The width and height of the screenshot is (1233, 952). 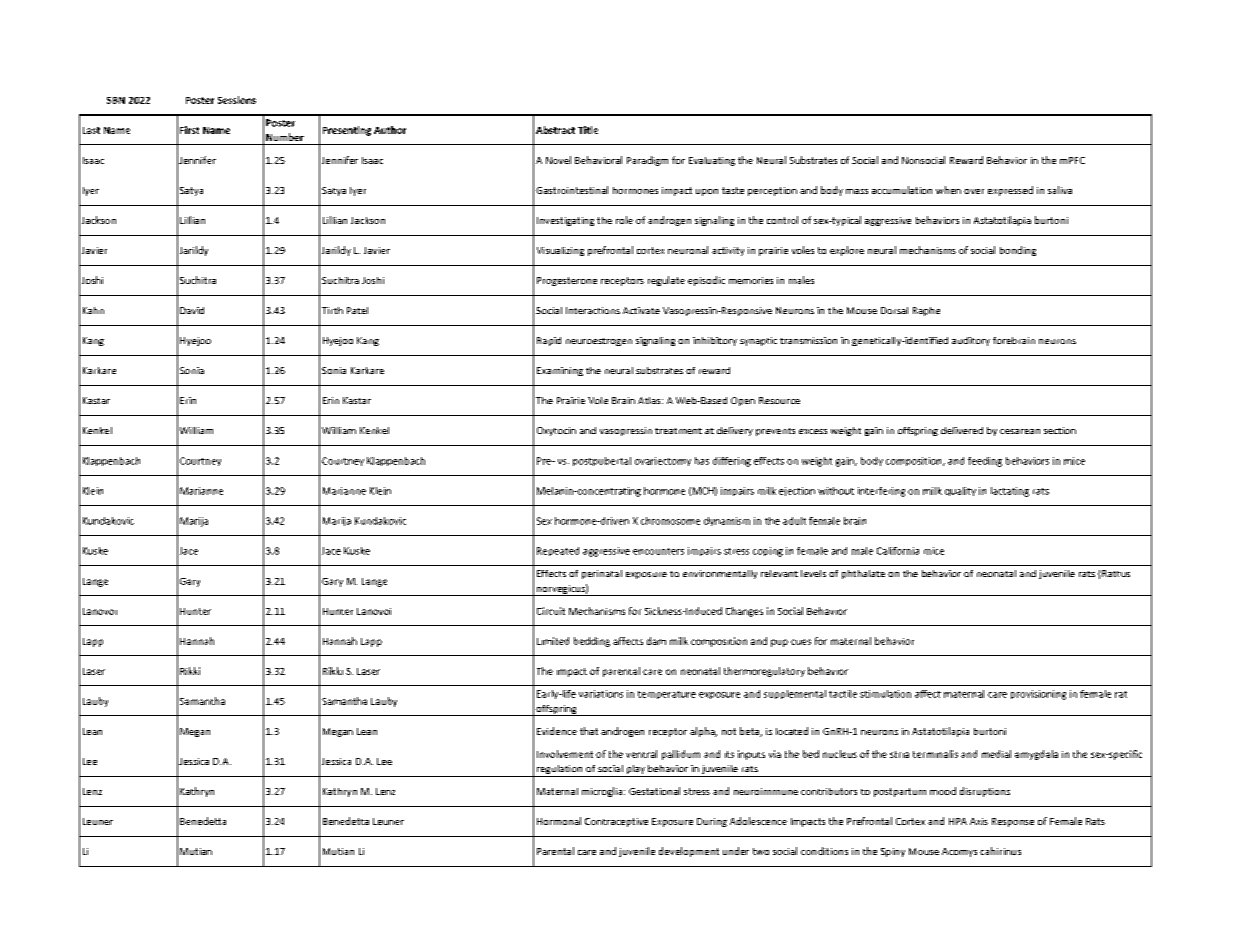 What do you see at coordinates (1038, 695) in the screenshot?
I see `provisioning` at bounding box center [1038, 695].
